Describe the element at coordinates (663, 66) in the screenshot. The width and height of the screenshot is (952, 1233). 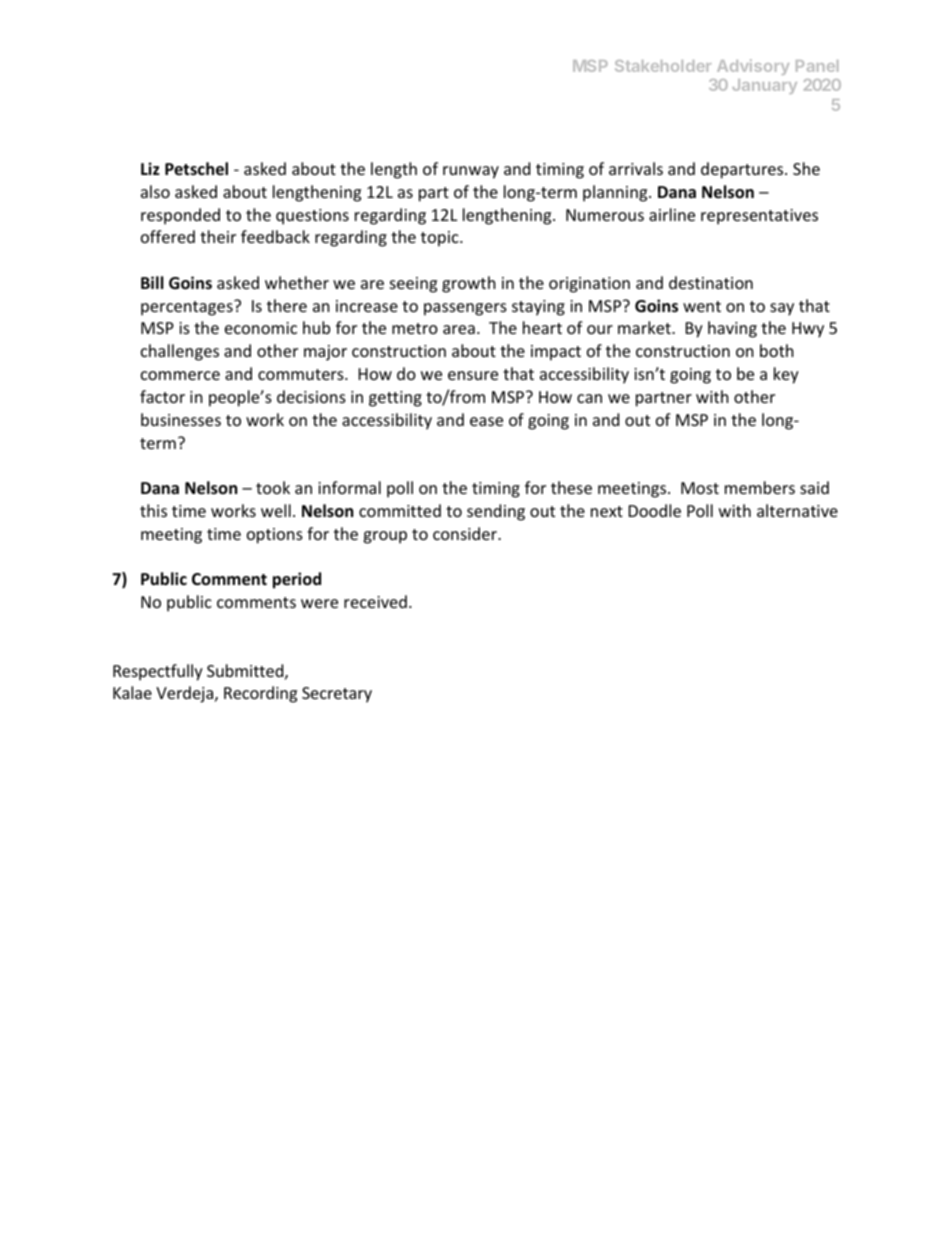
I see `Stakeholder` at that location.
